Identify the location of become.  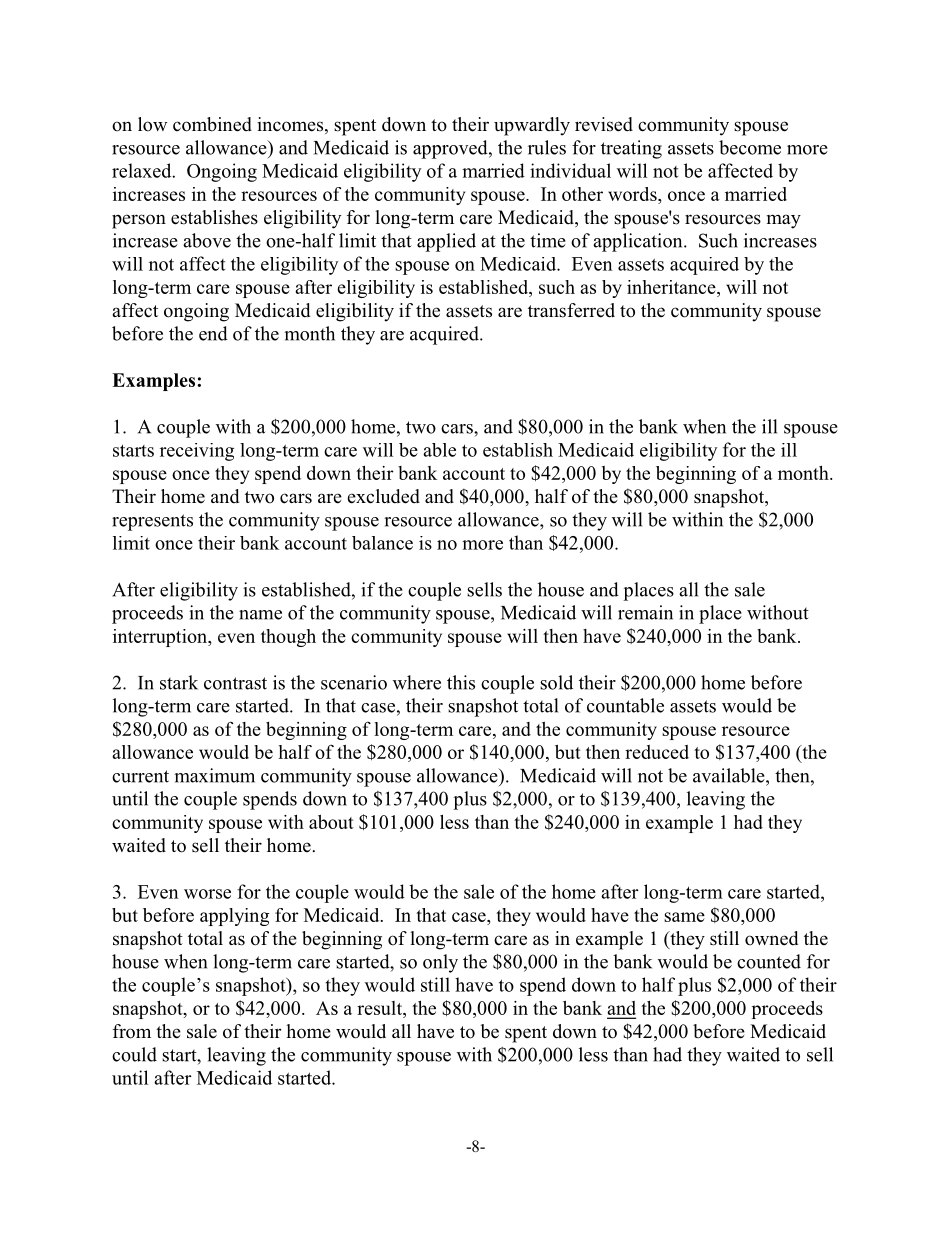
(750, 147).
